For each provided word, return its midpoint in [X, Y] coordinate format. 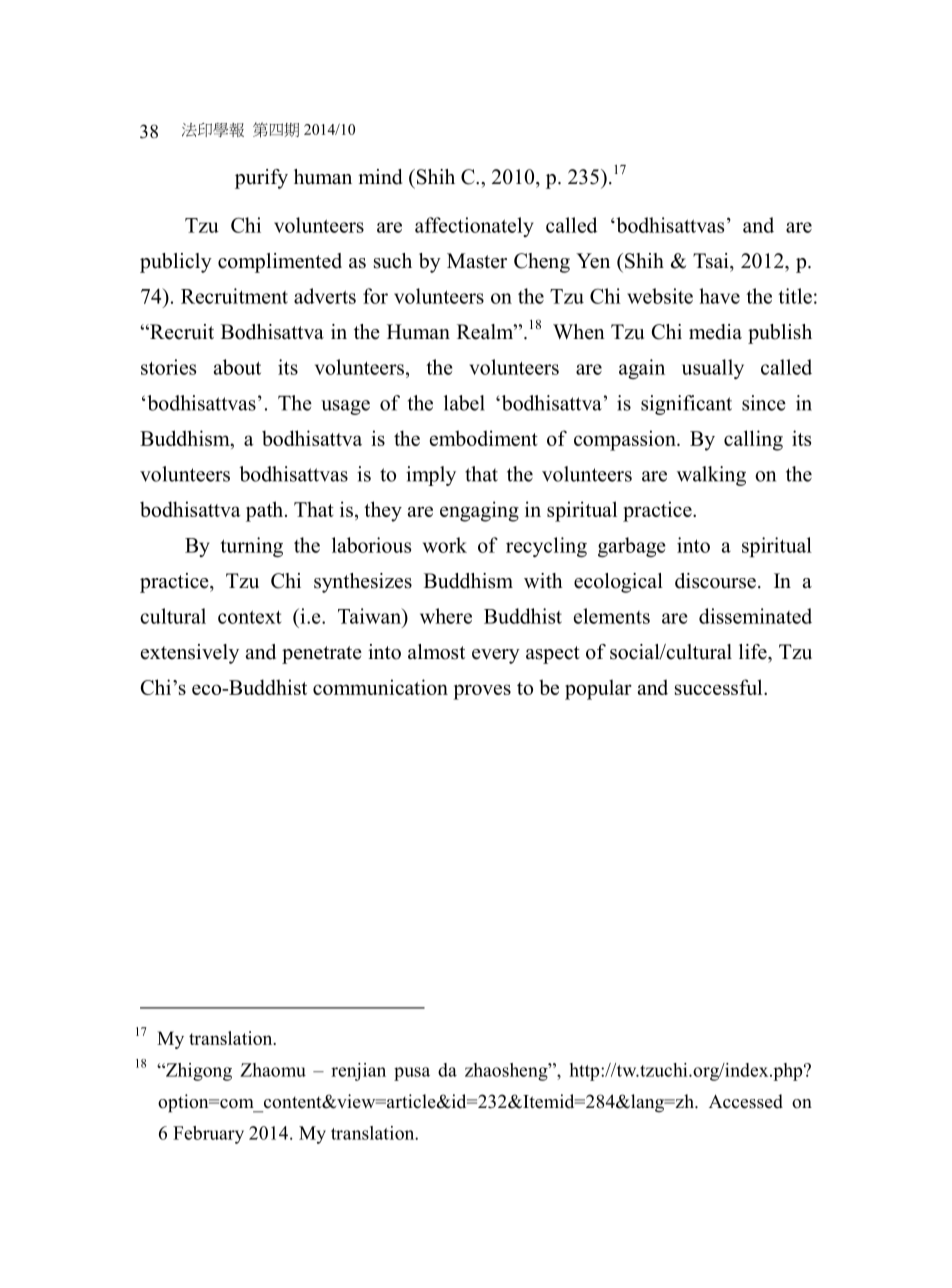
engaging [479, 511]
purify [261, 179]
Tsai [712, 261]
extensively [190, 654]
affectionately [474, 227]
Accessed [746, 1101]
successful [720, 687]
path [266, 511]
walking [711, 476]
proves [482, 692]
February [208, 1135]
